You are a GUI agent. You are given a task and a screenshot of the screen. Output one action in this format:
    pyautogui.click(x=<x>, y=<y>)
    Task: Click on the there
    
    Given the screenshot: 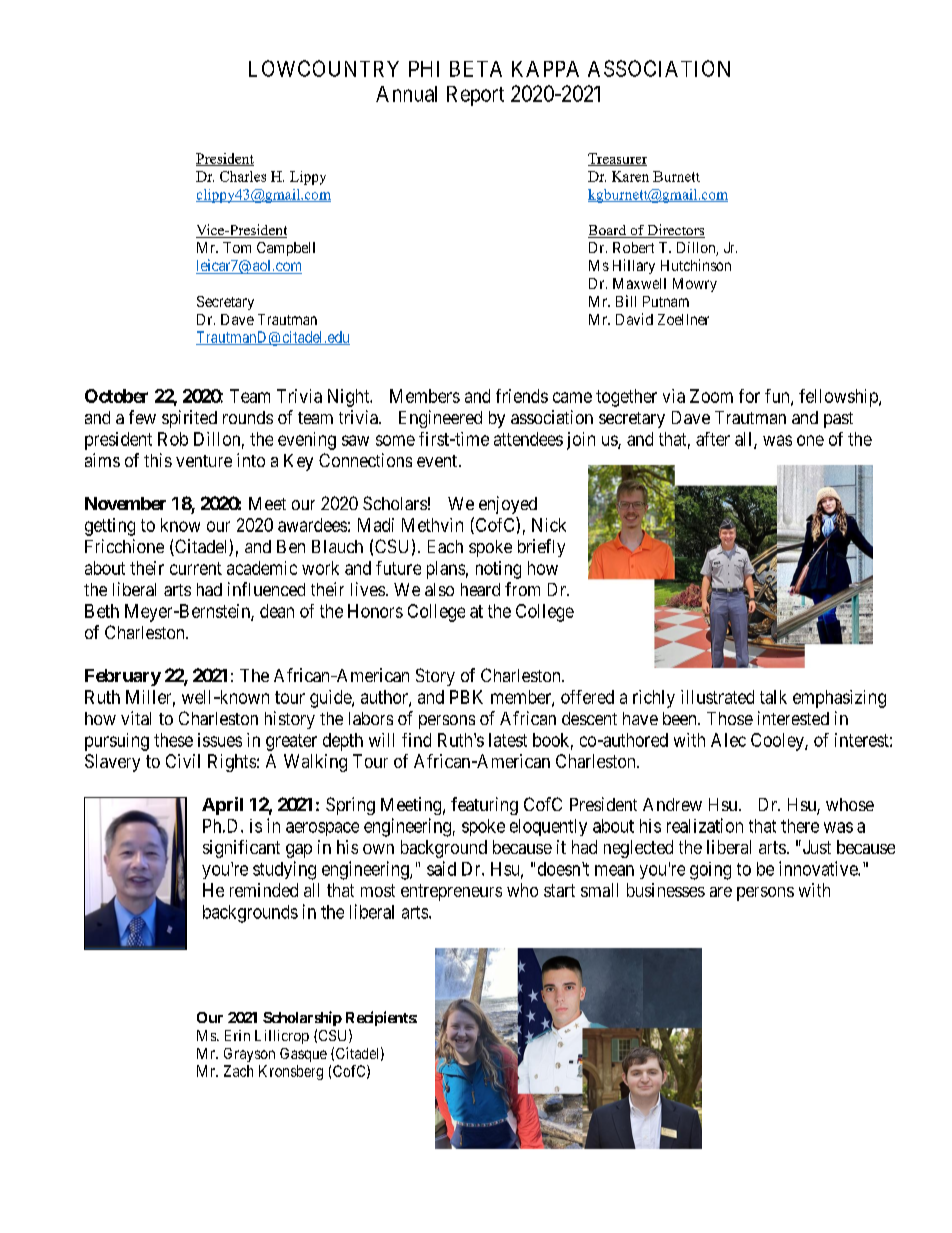 What is the action you would take?
    pyautogui.click(x=800, y=826)
